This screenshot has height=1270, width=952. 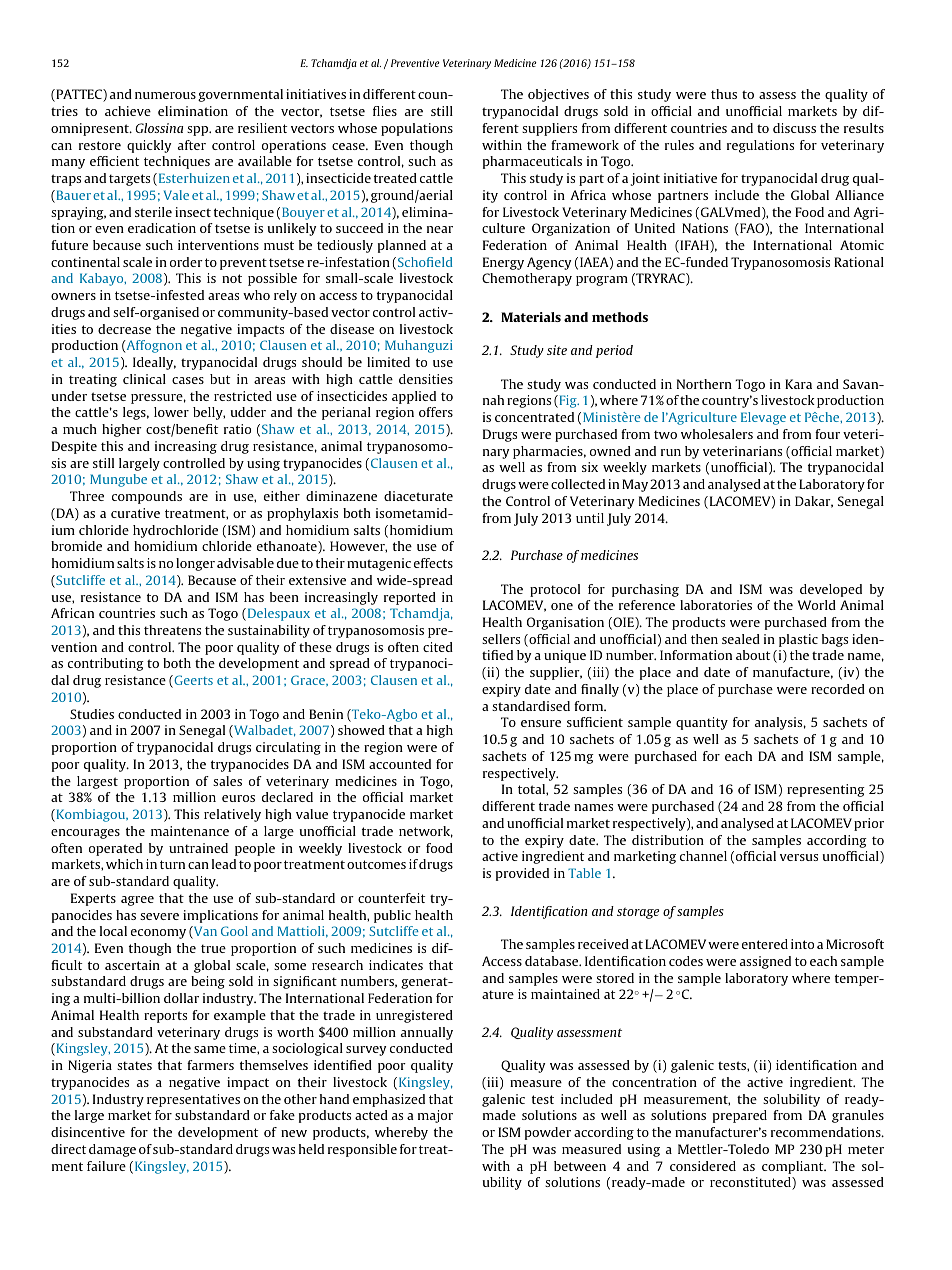 What do you see at coordinates (532, 162) in the screenshot?
I see `pharmaceuticals` at bounding box center [532, 162].
